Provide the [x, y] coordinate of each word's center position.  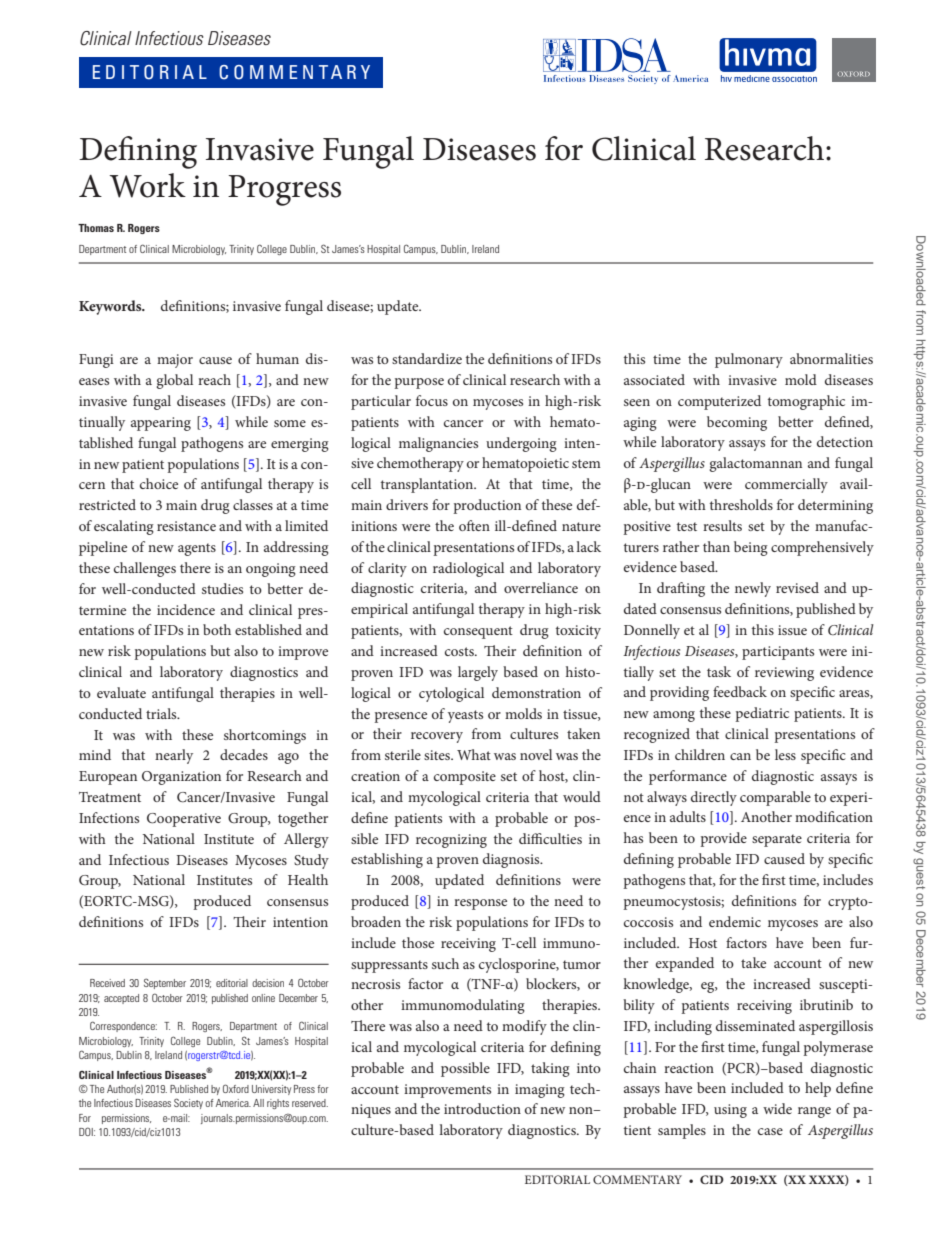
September [165, 983]
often [474, 525]
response [480, 904]
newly [753, 589]
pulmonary [749, 360]
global [174, 381]
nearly [174, 756]
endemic [735, 921]
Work [148, 185]
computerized [719, 402]
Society [188, 1103]
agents [197, 549]
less [785, 754]
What [474, 754]
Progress [284, 190]
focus [432, 400]
